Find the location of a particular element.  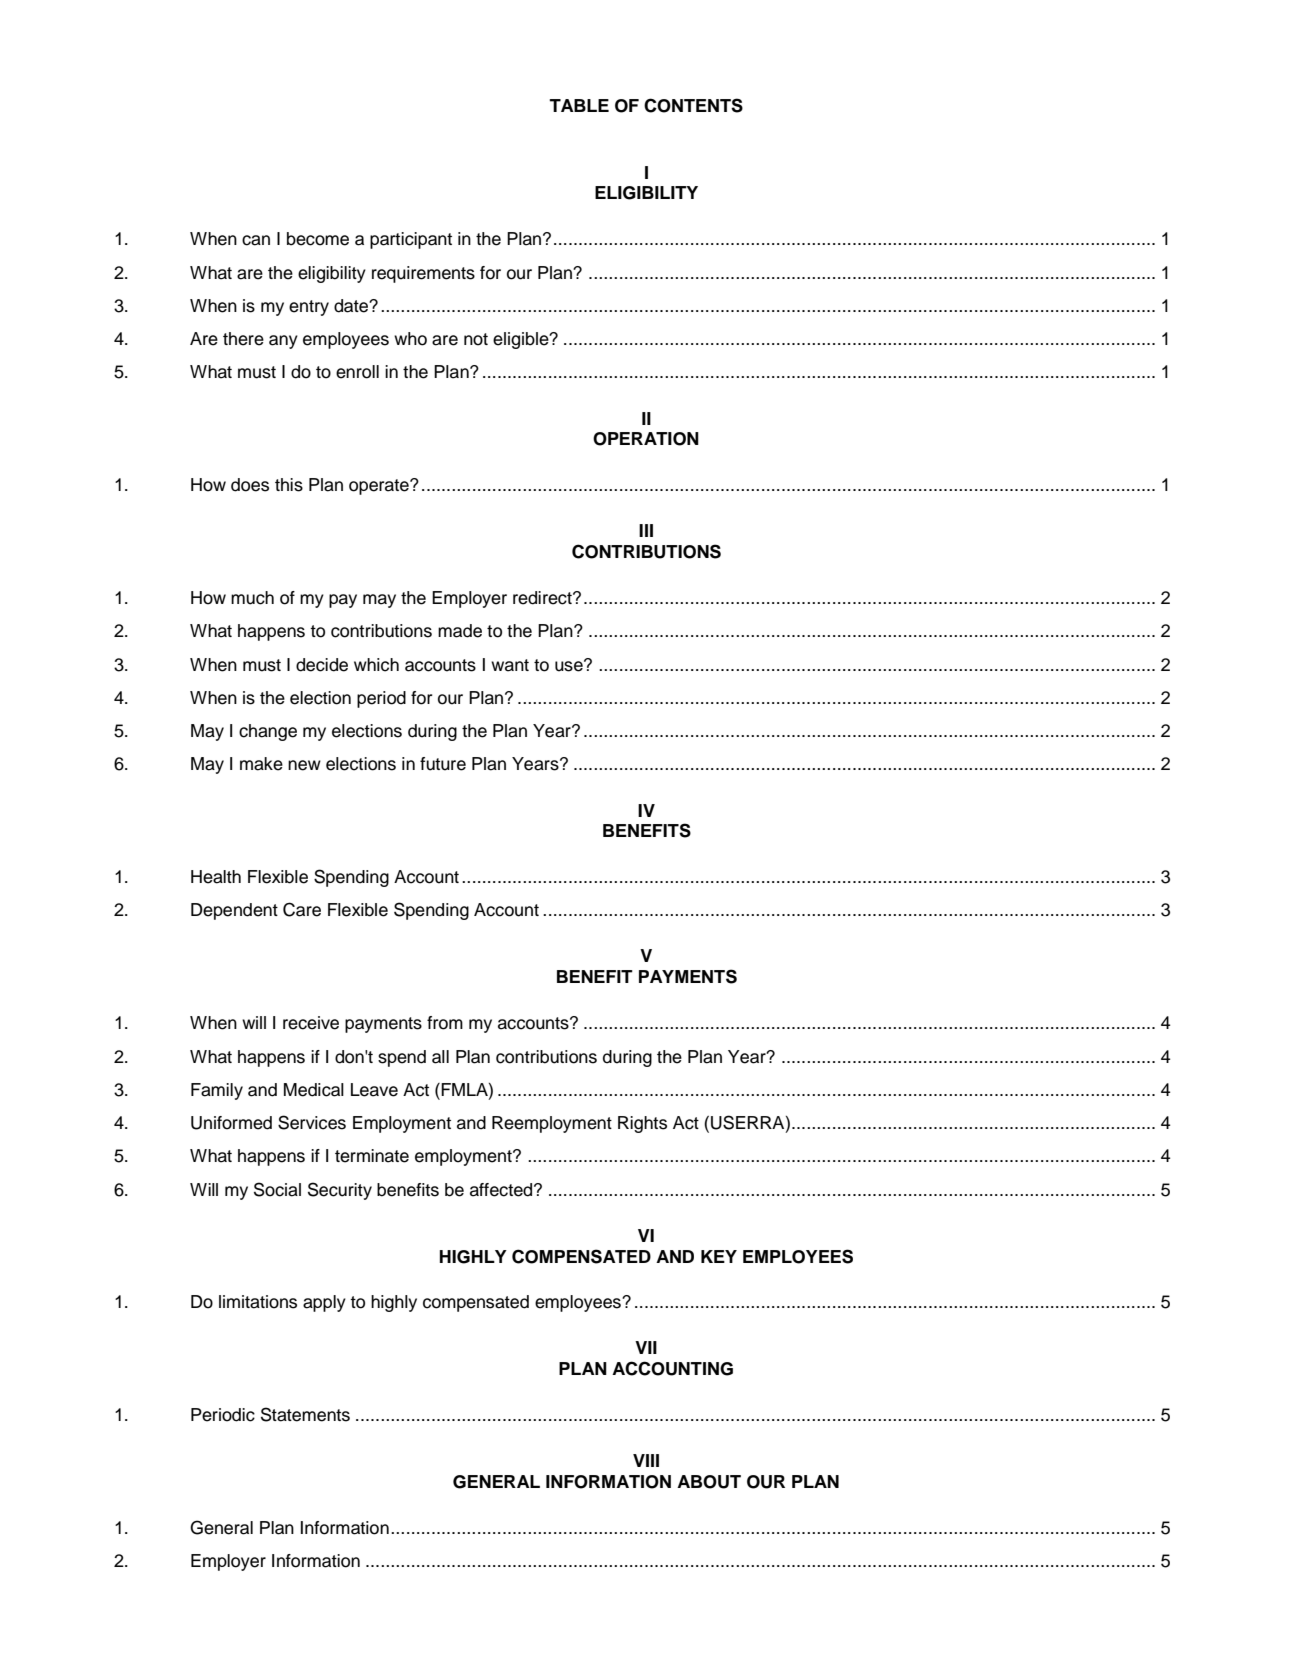

VIII is located at coordinates (646, 1460).
